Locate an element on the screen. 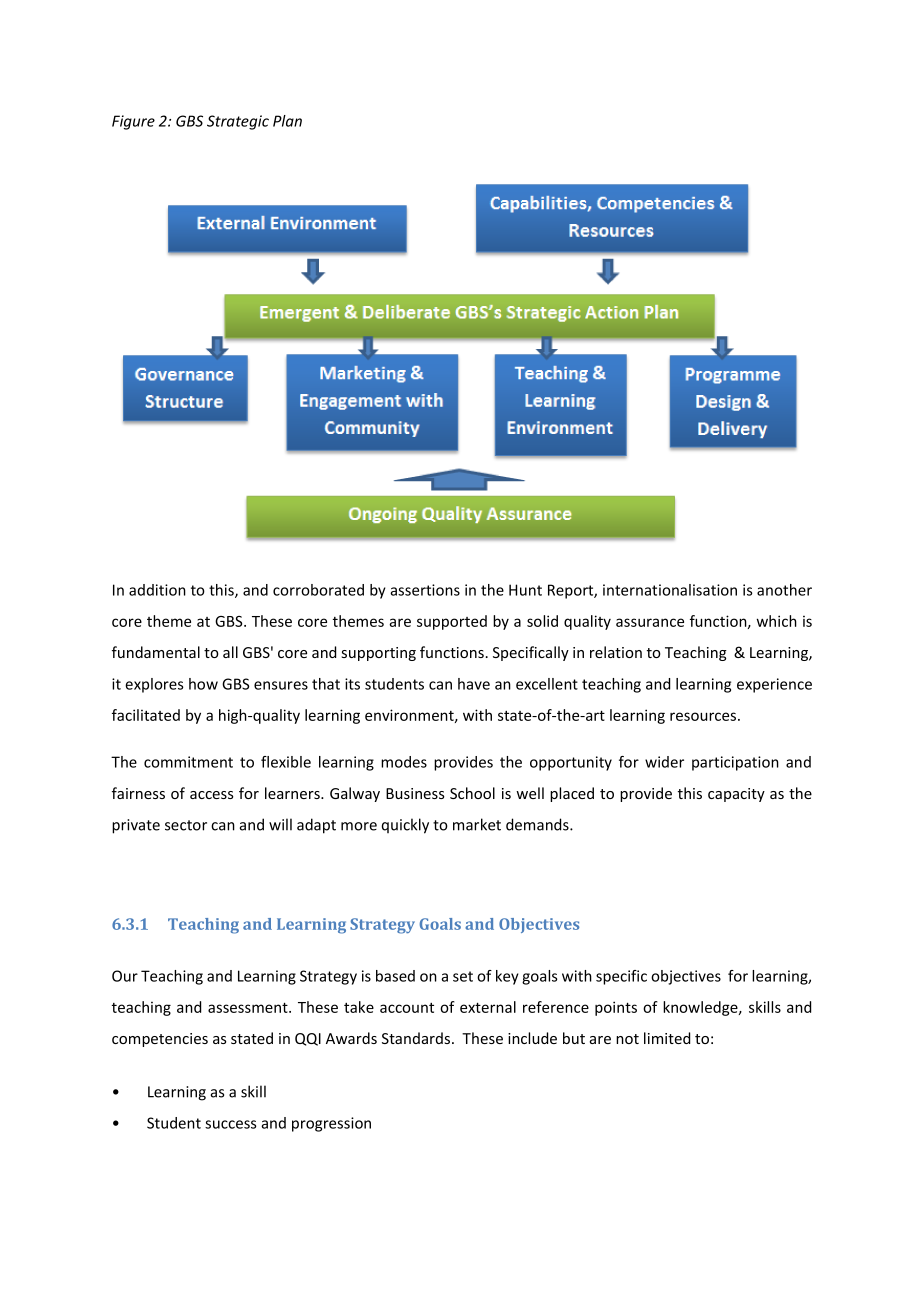  assurance is located at coordinates (650, 622).
